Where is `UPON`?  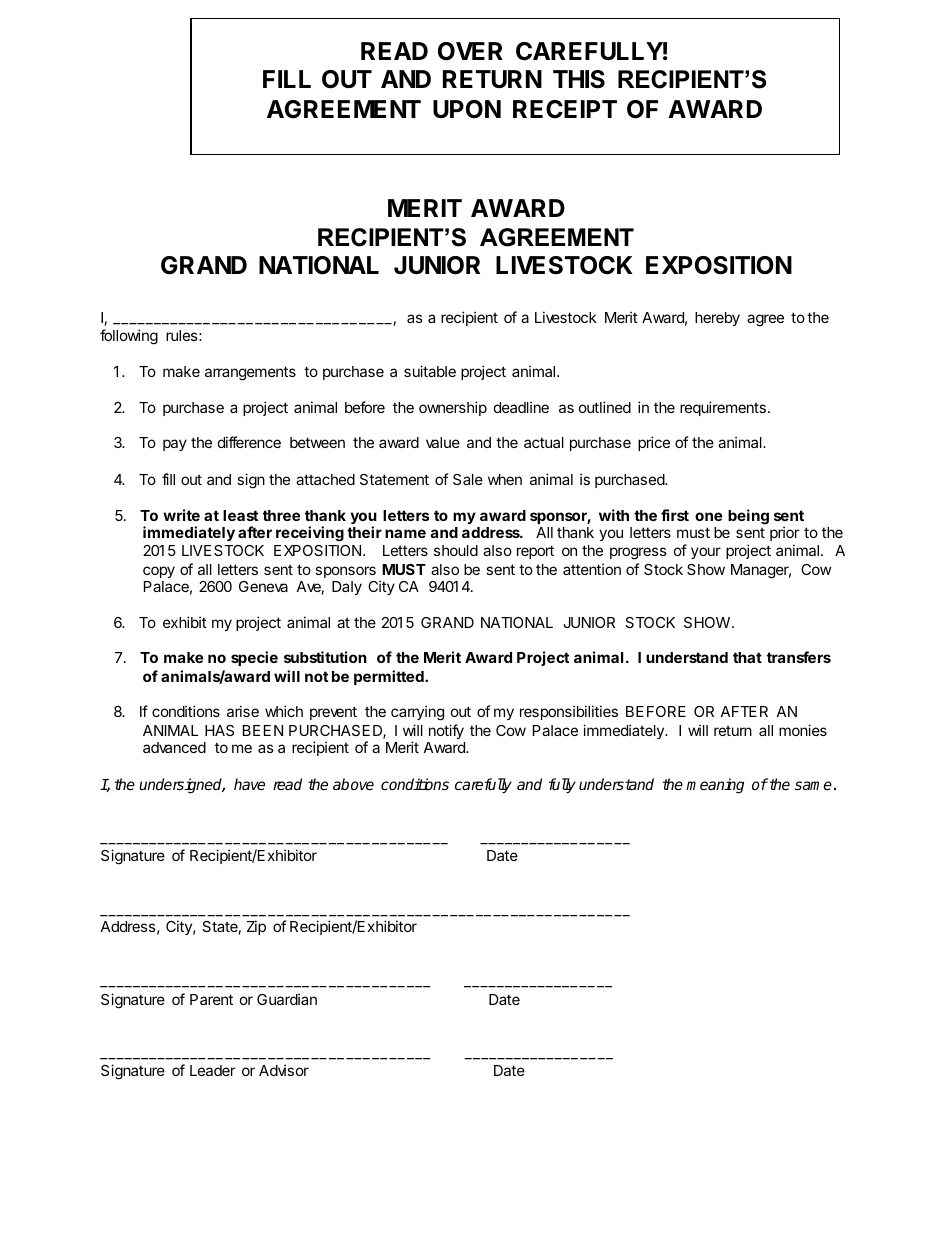
UPON is located at coordinates (467, 109).
